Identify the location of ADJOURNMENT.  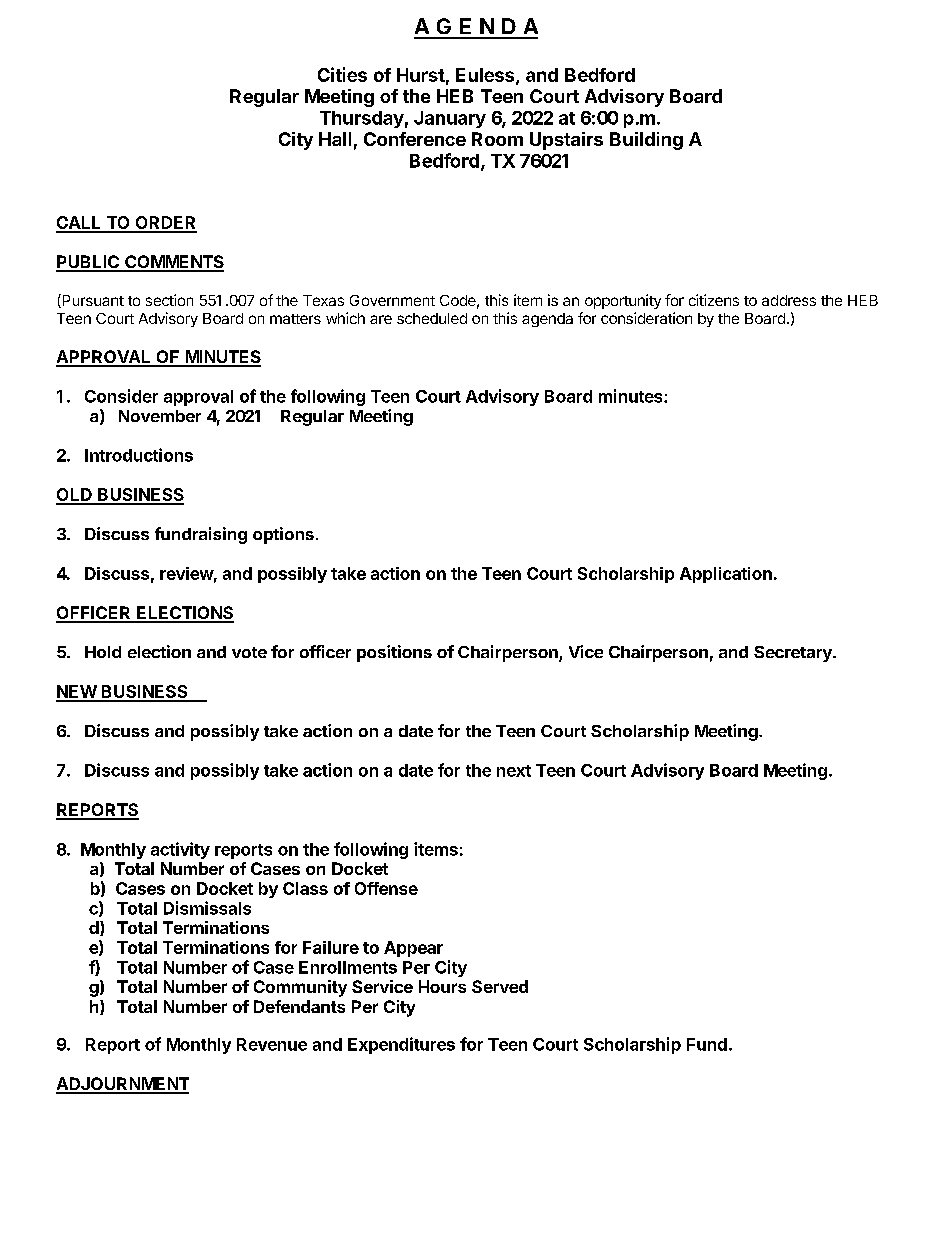
(122, 1085).
